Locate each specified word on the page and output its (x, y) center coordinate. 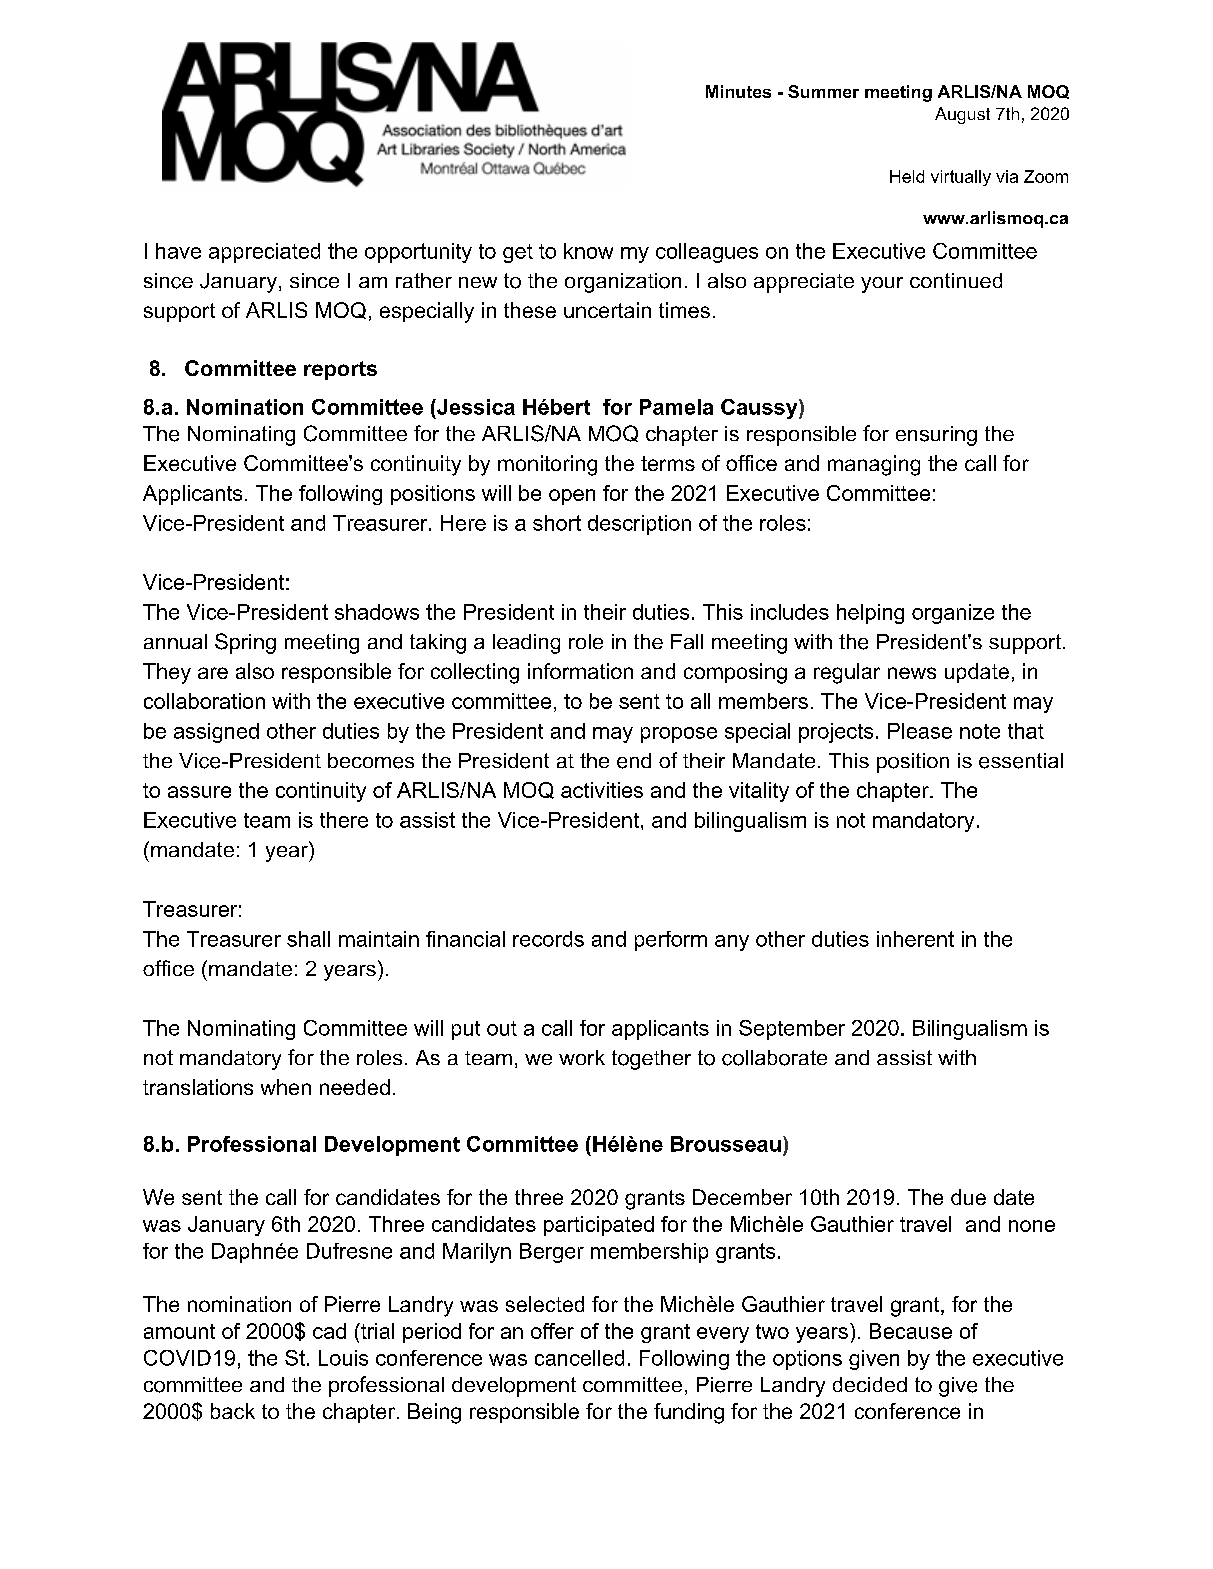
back (233, 1411)
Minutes (738, 91)
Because (911, 1331)
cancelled (579, 1358)
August (962, 115)
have (178, 251)
